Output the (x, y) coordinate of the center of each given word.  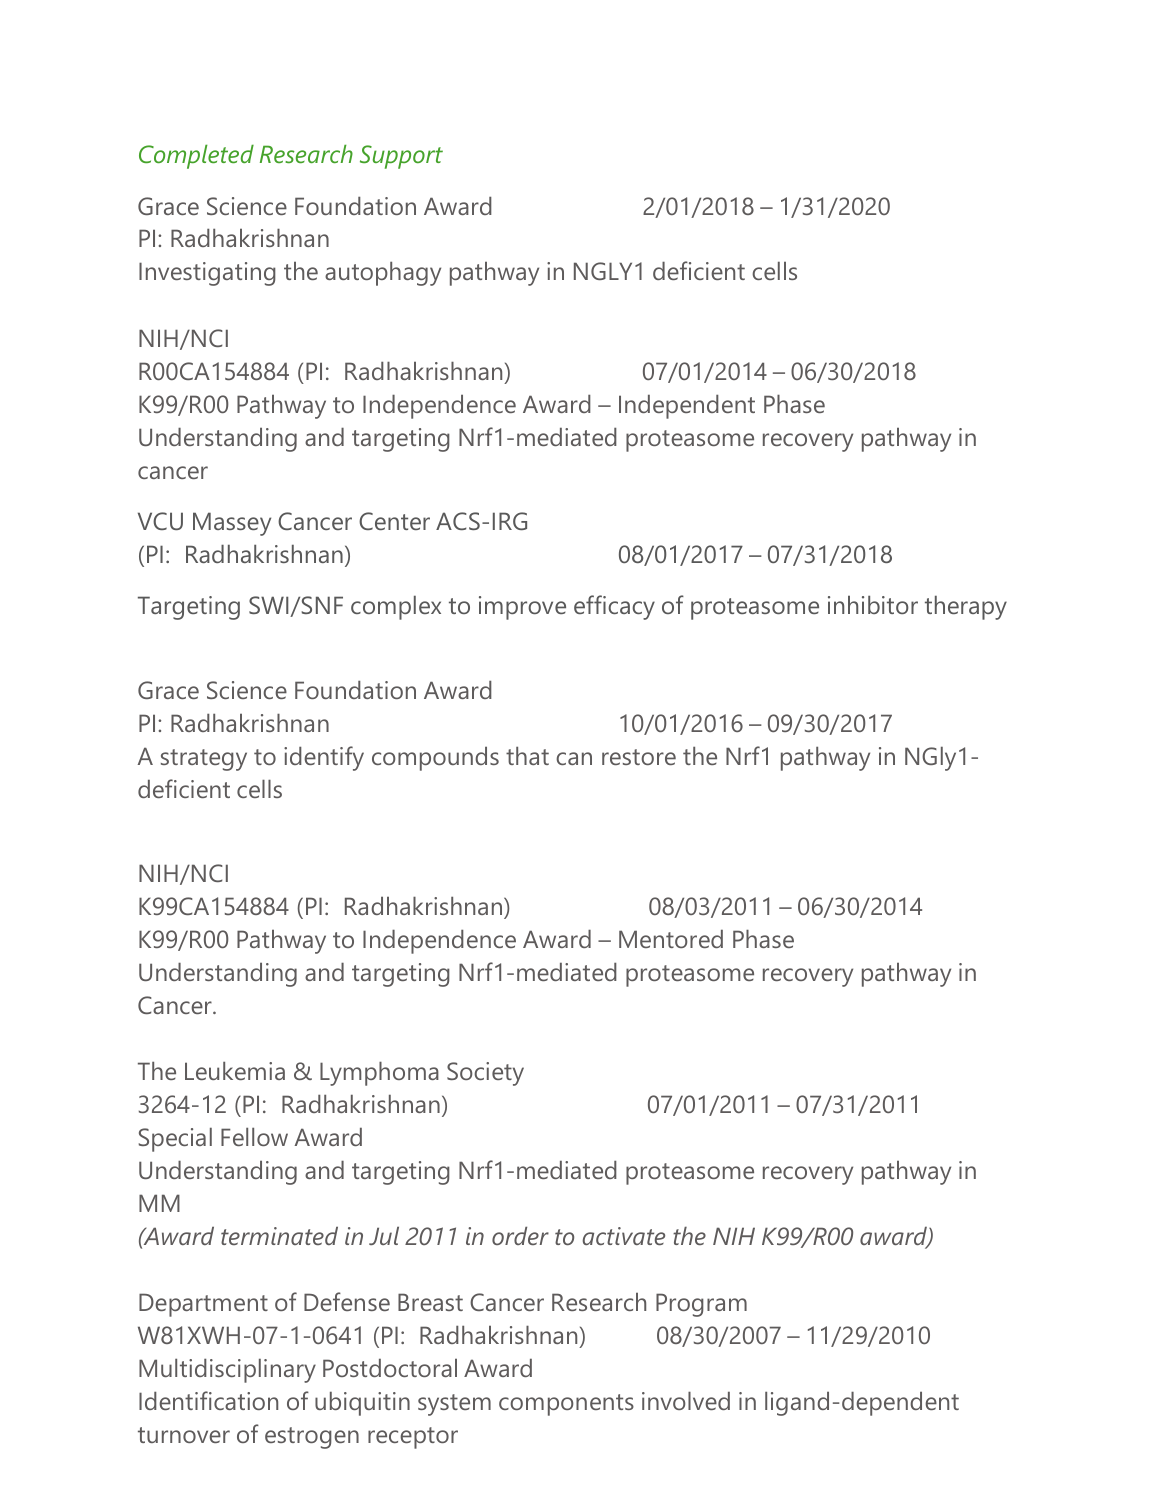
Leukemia (235, 1070)
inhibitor (873, 604)
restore (639, 757)
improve (522, 608)
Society (485, 1074)
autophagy (383, 273)
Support (401, 157)
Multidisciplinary (227, 1370)
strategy (204, 760)
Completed (196, 156)
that (527, 755)
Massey (232, 524)
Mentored (671, 938)
